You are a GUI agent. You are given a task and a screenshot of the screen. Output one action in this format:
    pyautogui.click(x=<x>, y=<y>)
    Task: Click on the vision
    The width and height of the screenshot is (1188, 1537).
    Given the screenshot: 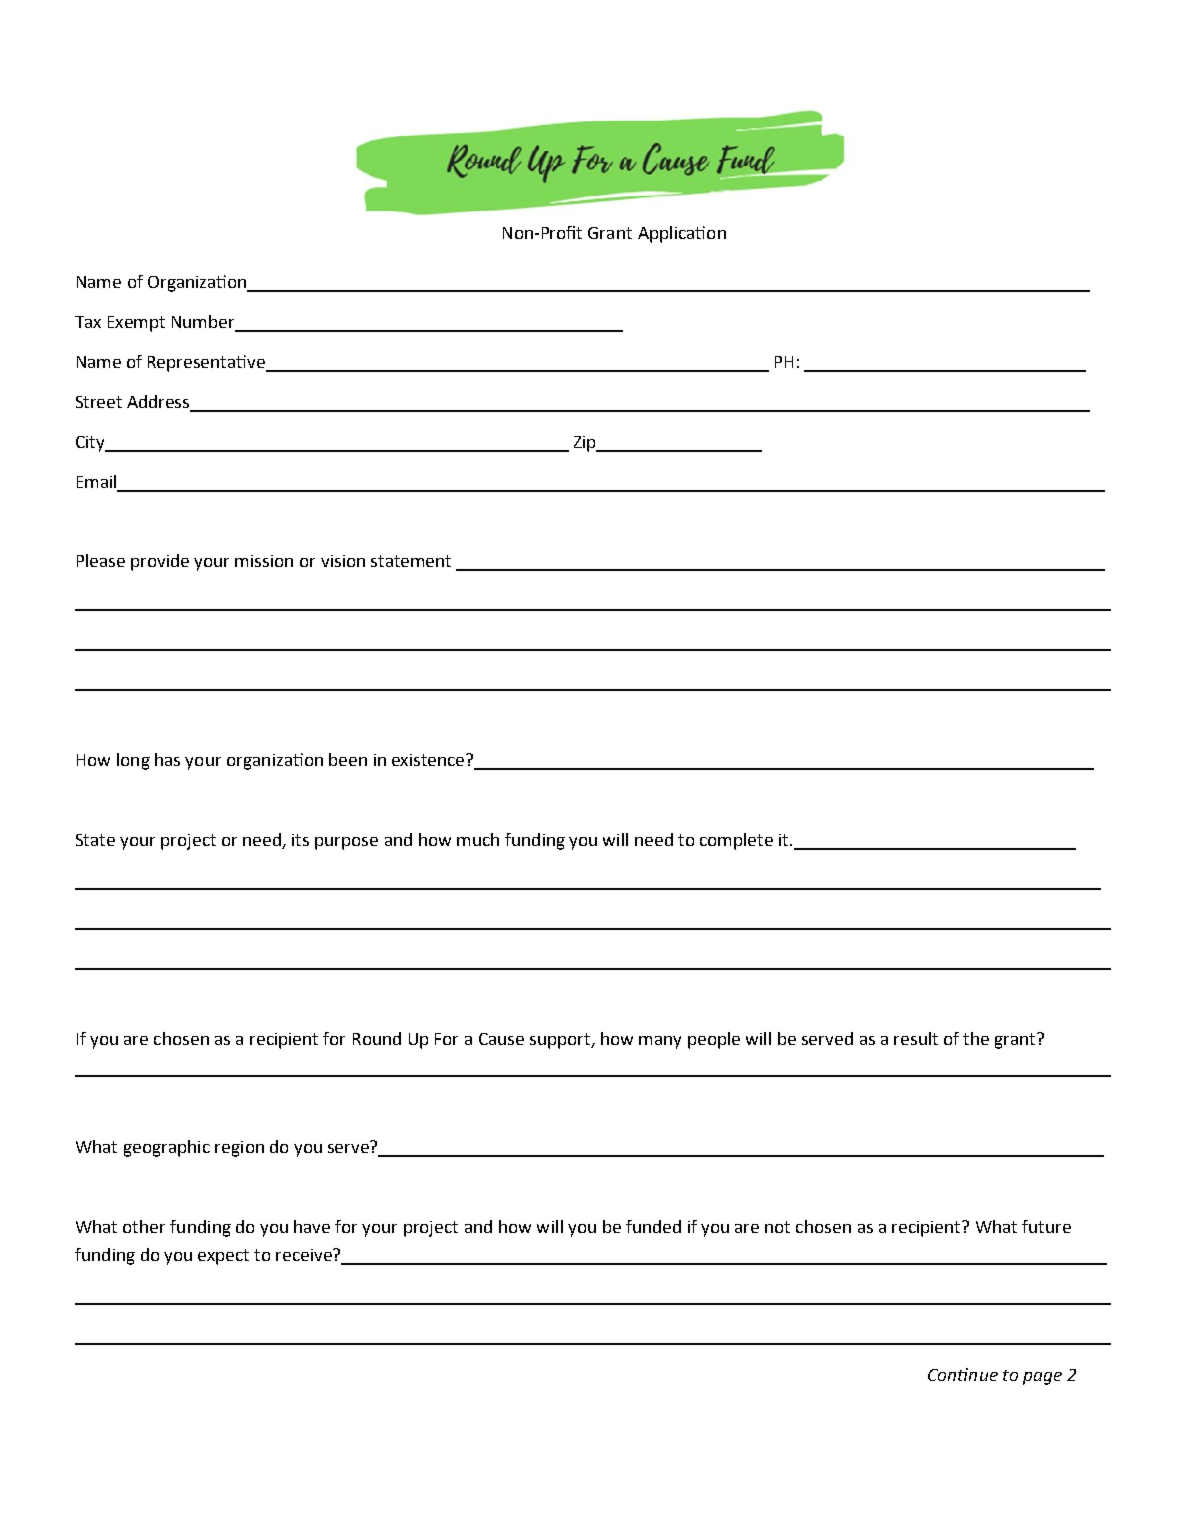 What is the action you would take?
    pyautogui.click(x=343, y=561)
